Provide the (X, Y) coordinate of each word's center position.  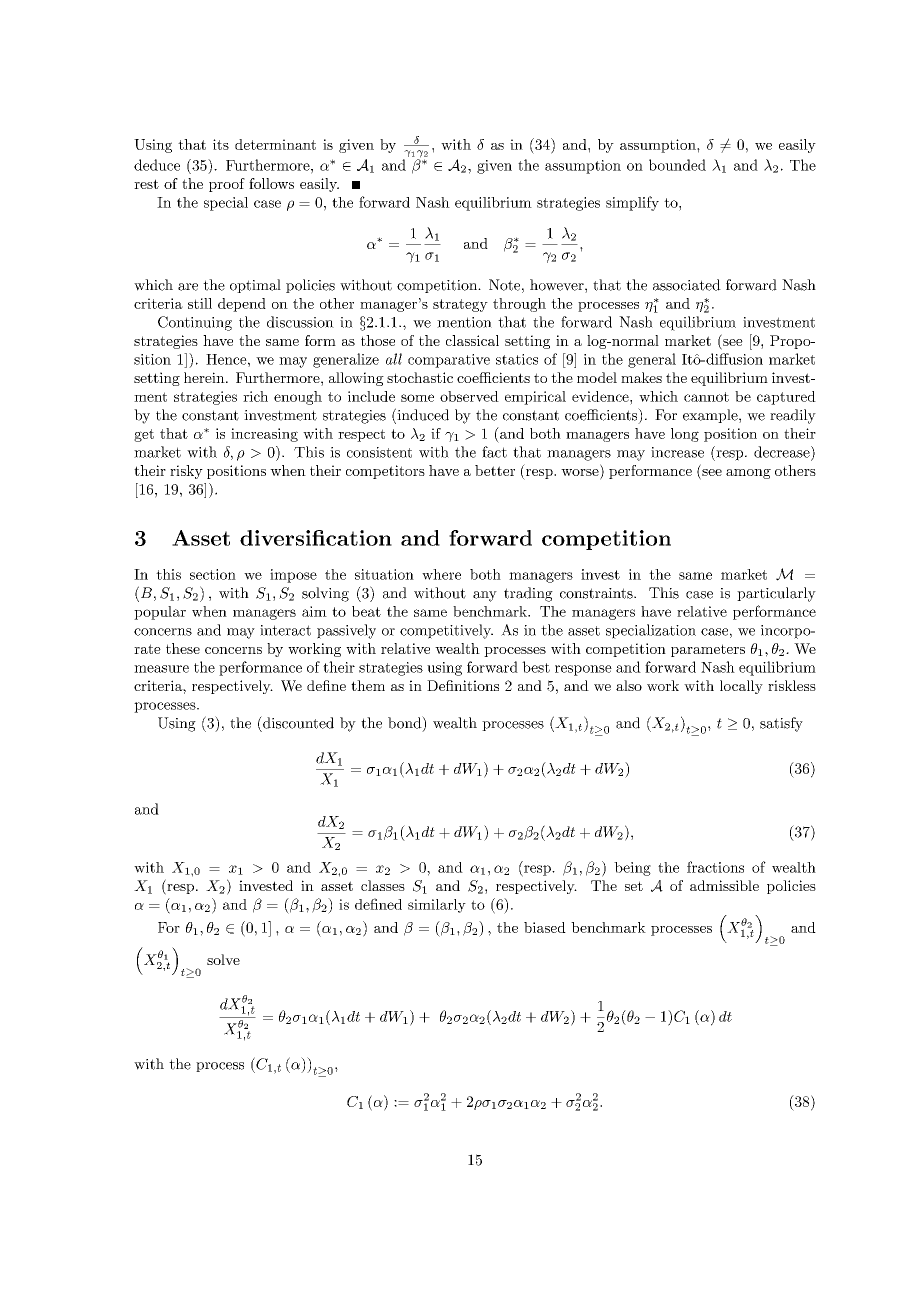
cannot (706, 397)
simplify (632, 203)
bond (405, 722)
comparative (449, 361)
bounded (677, 165)
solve (223, 959)
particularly (776, 594)
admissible (724, 885)
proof (227, 185)
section (213, 574)
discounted (297, 722)
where (441, 574)
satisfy (781, 724)
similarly (437, 906)
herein (205, 377)
